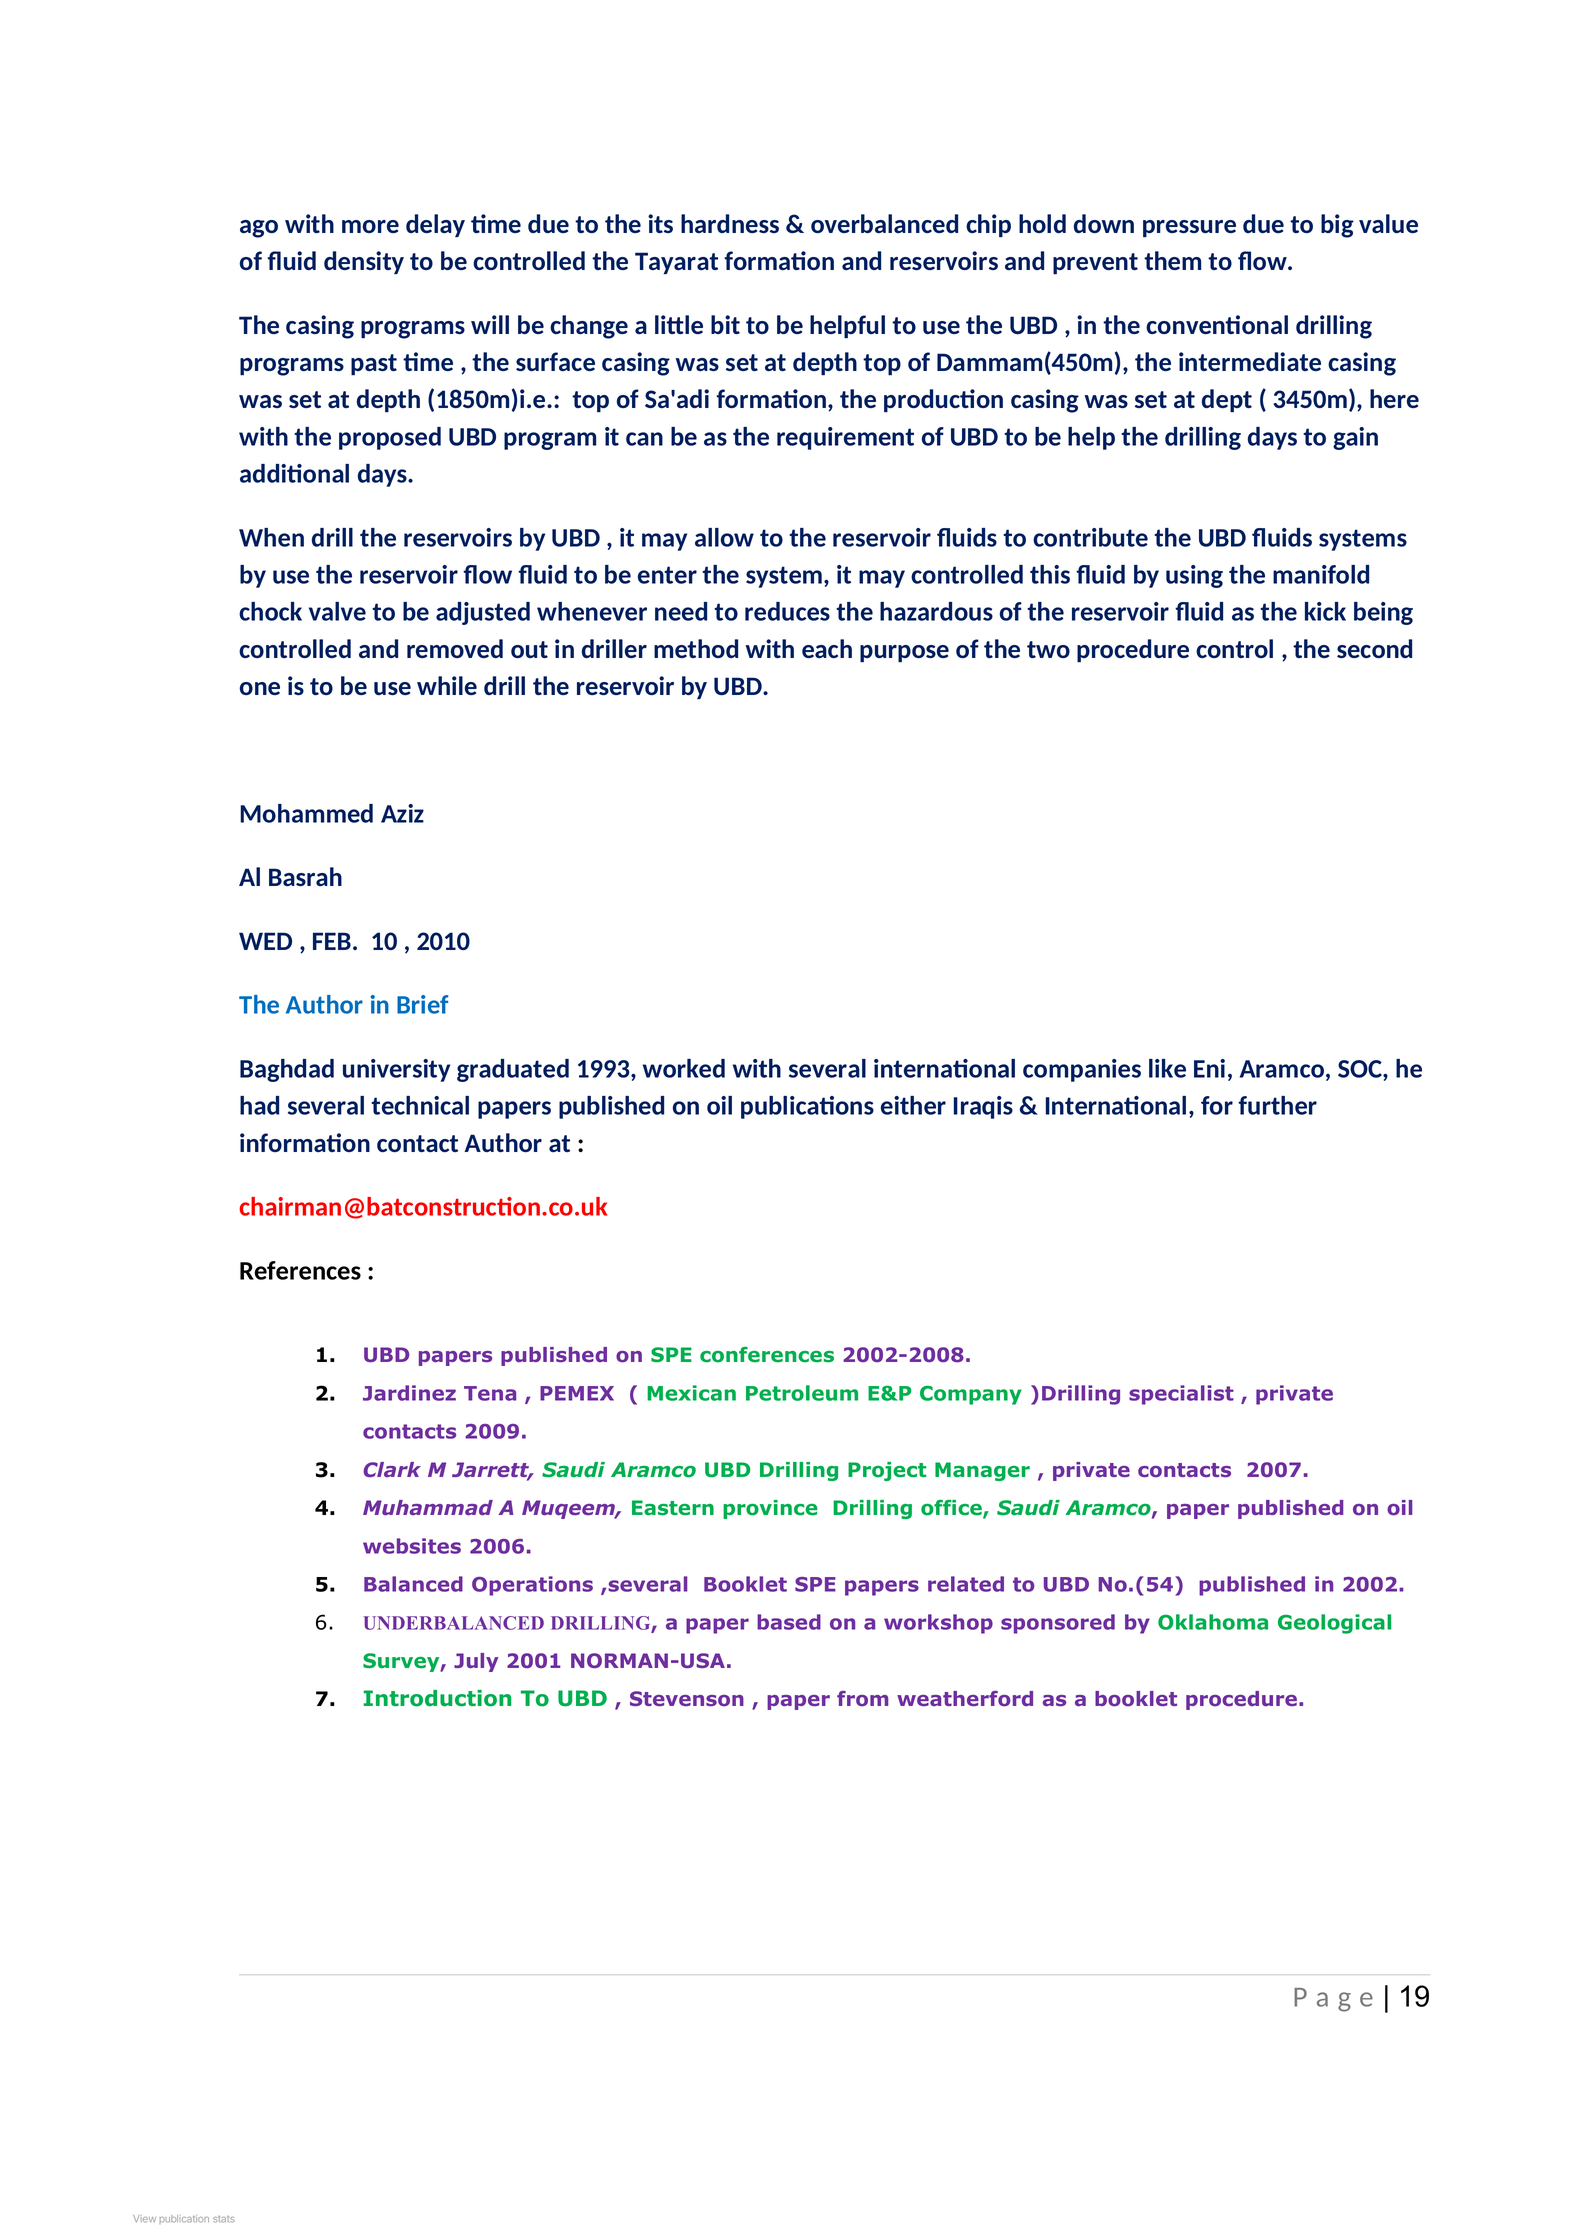 Image resolution: width=1581 pixels, height=2236 pixels. Describe the element at coordinates (1213, 1622) in the page. I see `Oklahoma` at that location.
